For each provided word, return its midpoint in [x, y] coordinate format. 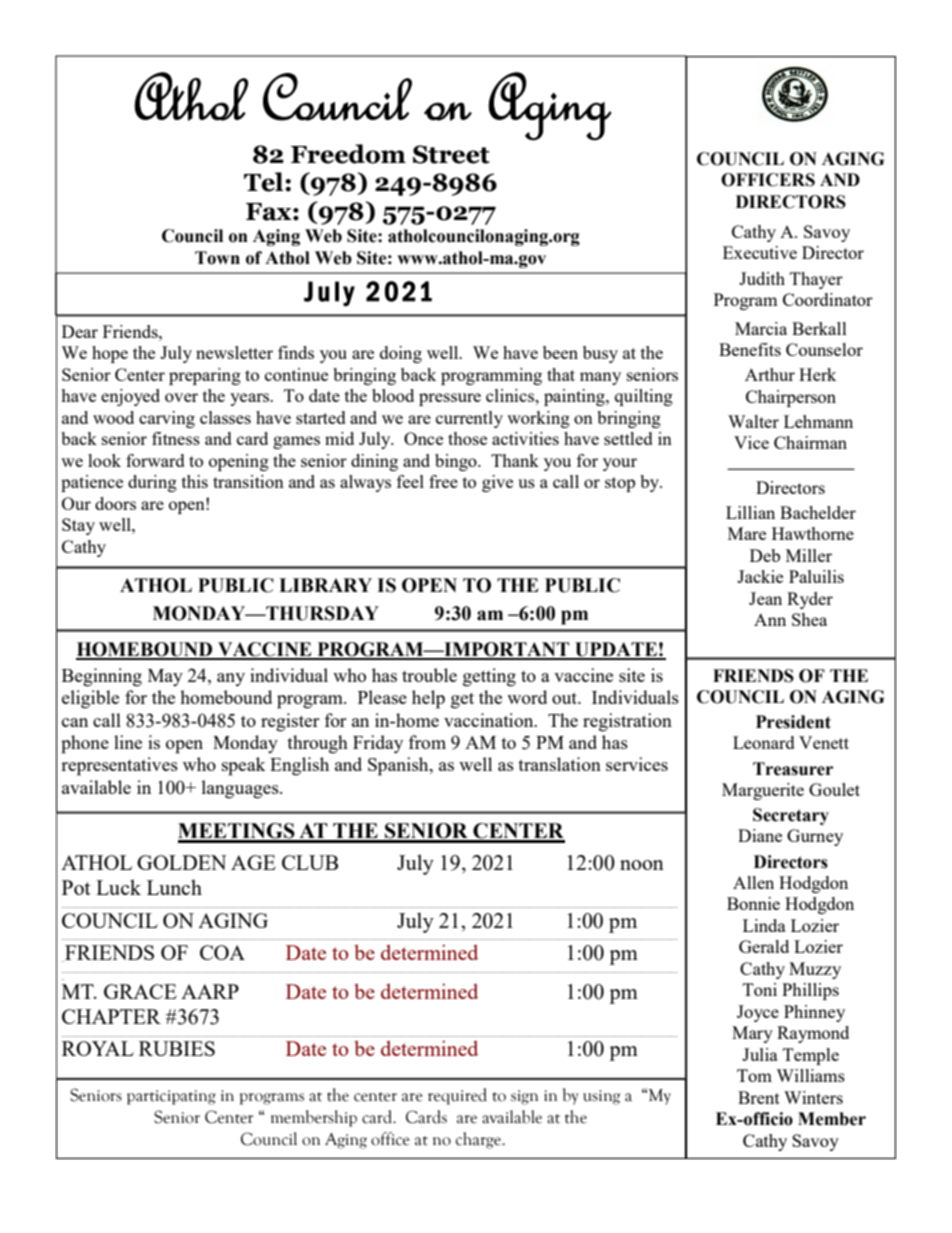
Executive [760, 252]
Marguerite [763, 791]
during [152, 483]
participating [171, 1097]
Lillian [750, 512]
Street [451, 154]
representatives [119, 766]
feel [410, 481]
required [457, 1096]
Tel [265, 182]
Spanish [399, 766]
